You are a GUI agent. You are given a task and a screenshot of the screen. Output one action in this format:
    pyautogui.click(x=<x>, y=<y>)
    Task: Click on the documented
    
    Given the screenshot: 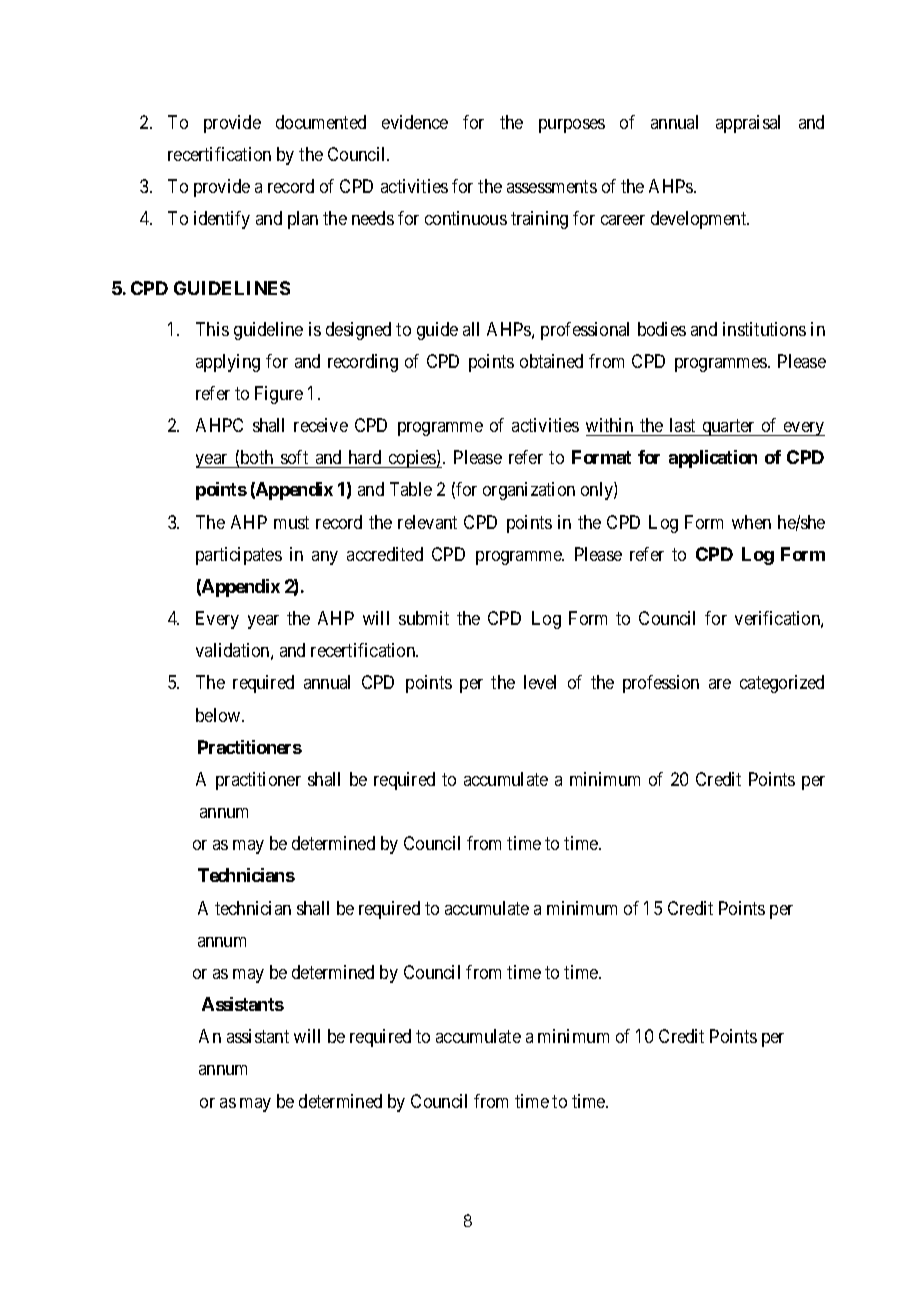 What is the action you would take?
    pyautogui.click(x=321, y=122)
